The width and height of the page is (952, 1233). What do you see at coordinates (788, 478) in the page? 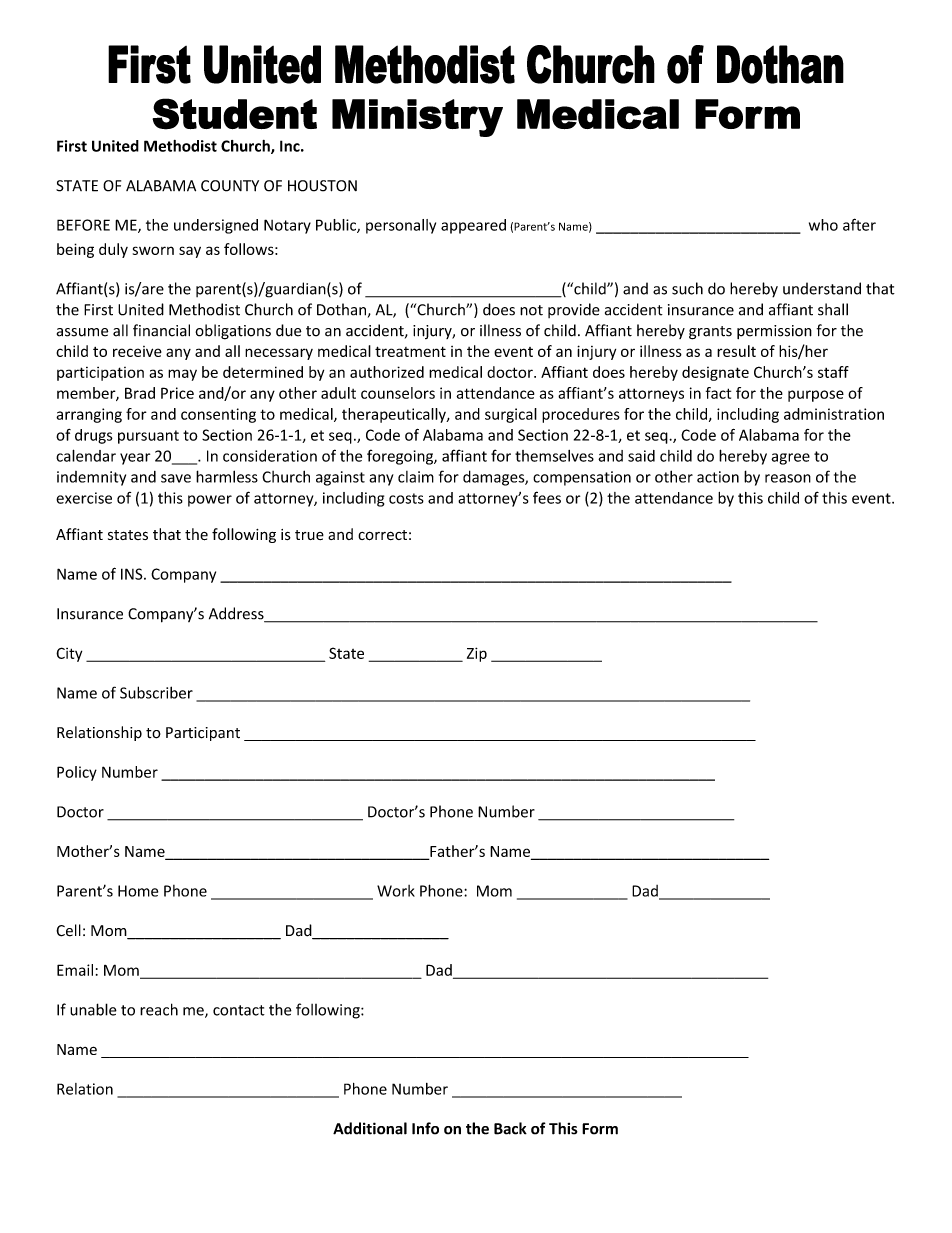
I see `reason` at bounding box center [788, 478].
